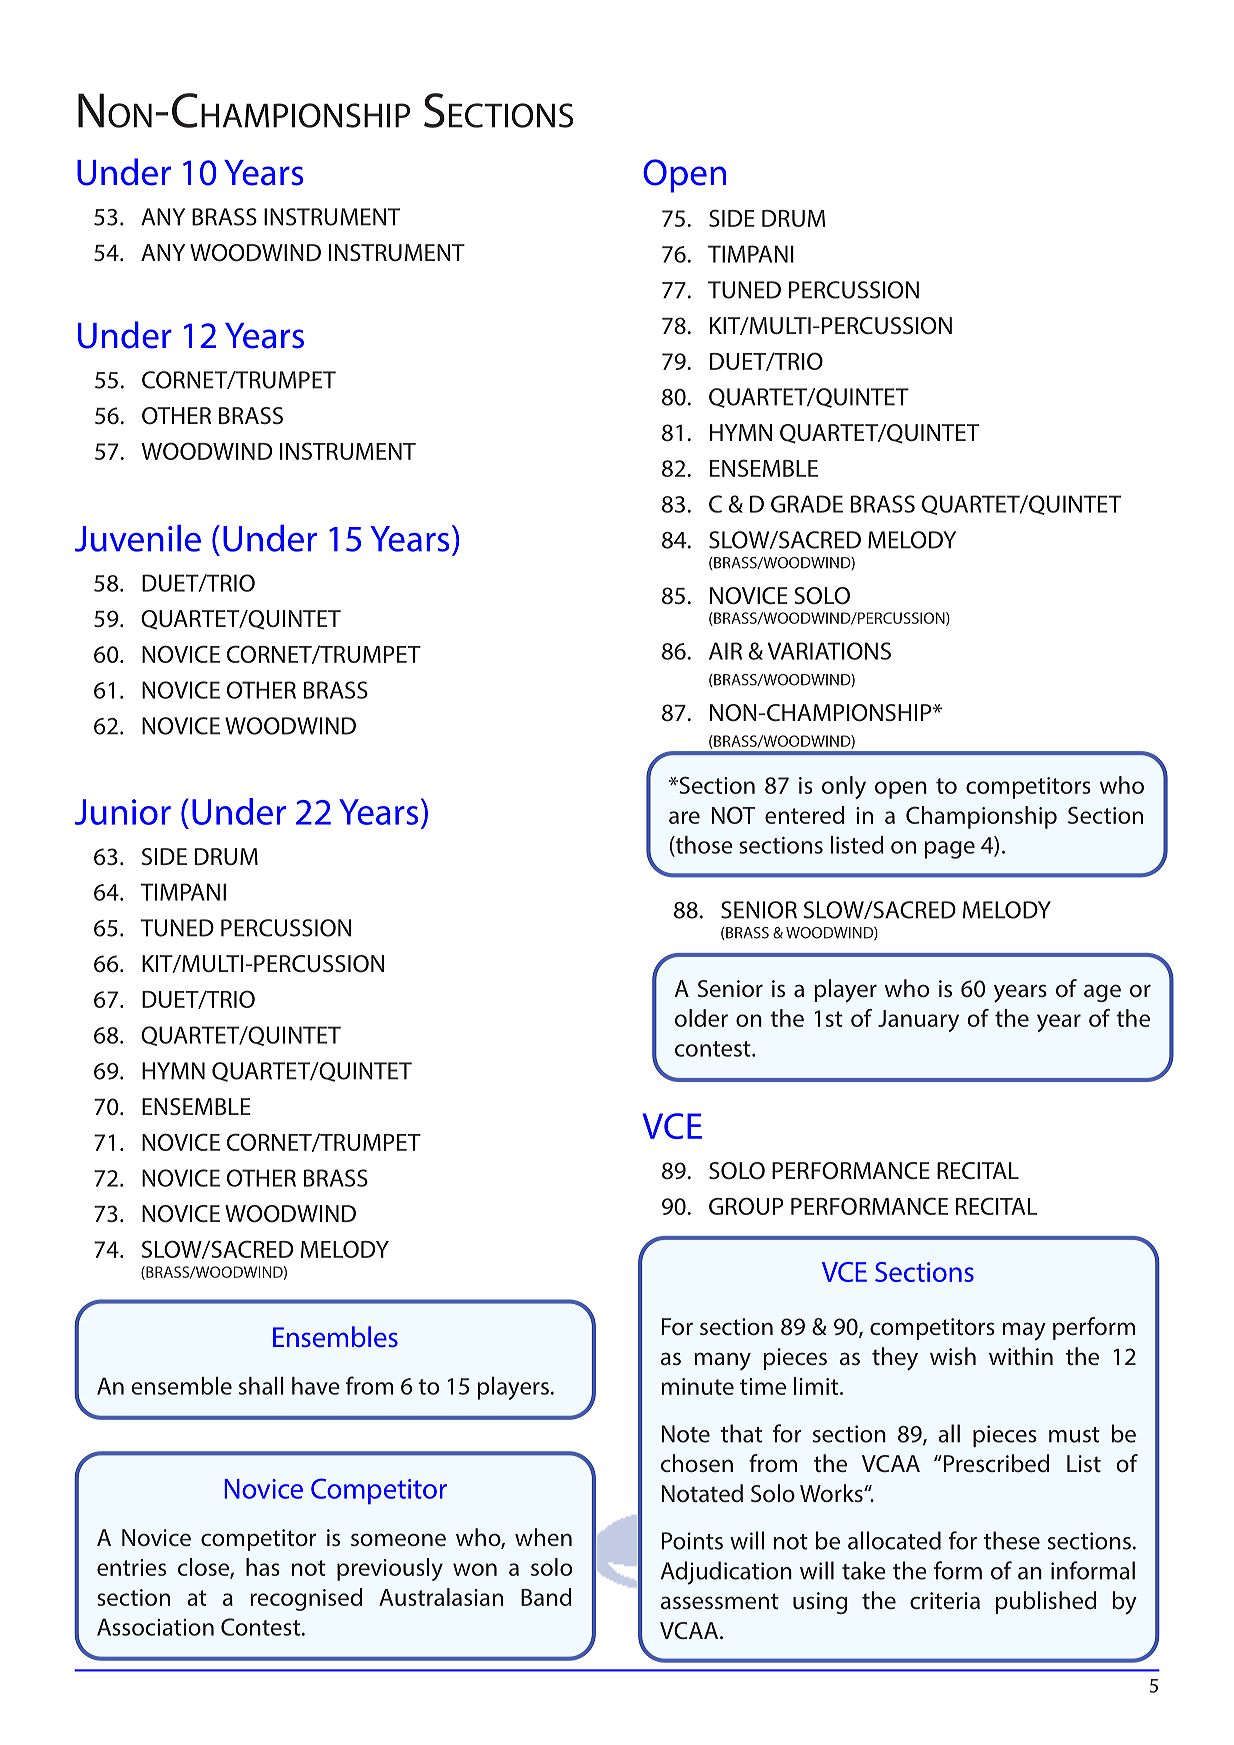  Describe the element at coordinates (701, 1018) in the image. I see `older` at that location.
